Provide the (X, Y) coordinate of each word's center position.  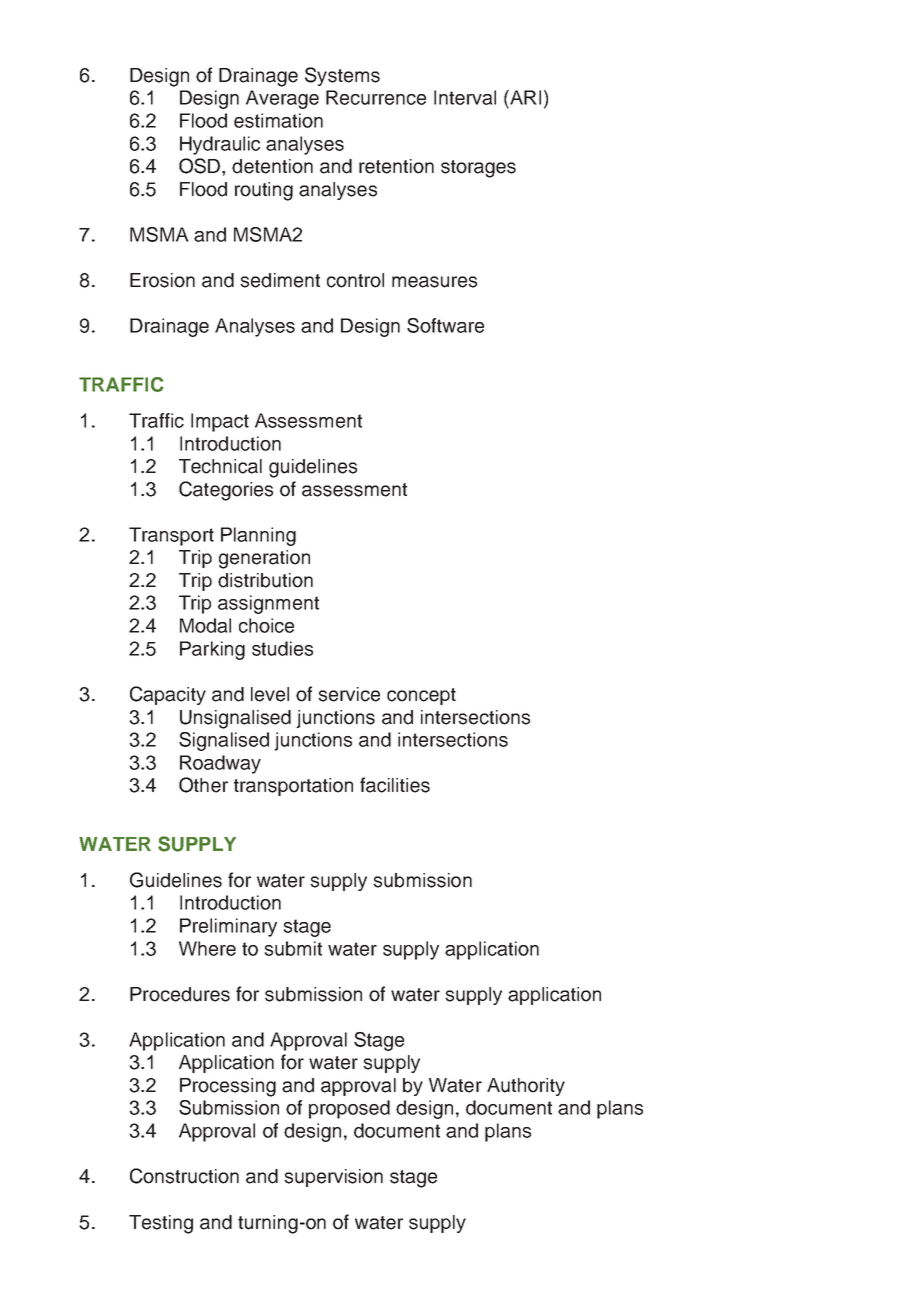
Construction (184, 1176)
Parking (212, 650)
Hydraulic (220, 145)
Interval (465, 97)
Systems (342, 76)
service (349, 694)
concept (421, 696)
